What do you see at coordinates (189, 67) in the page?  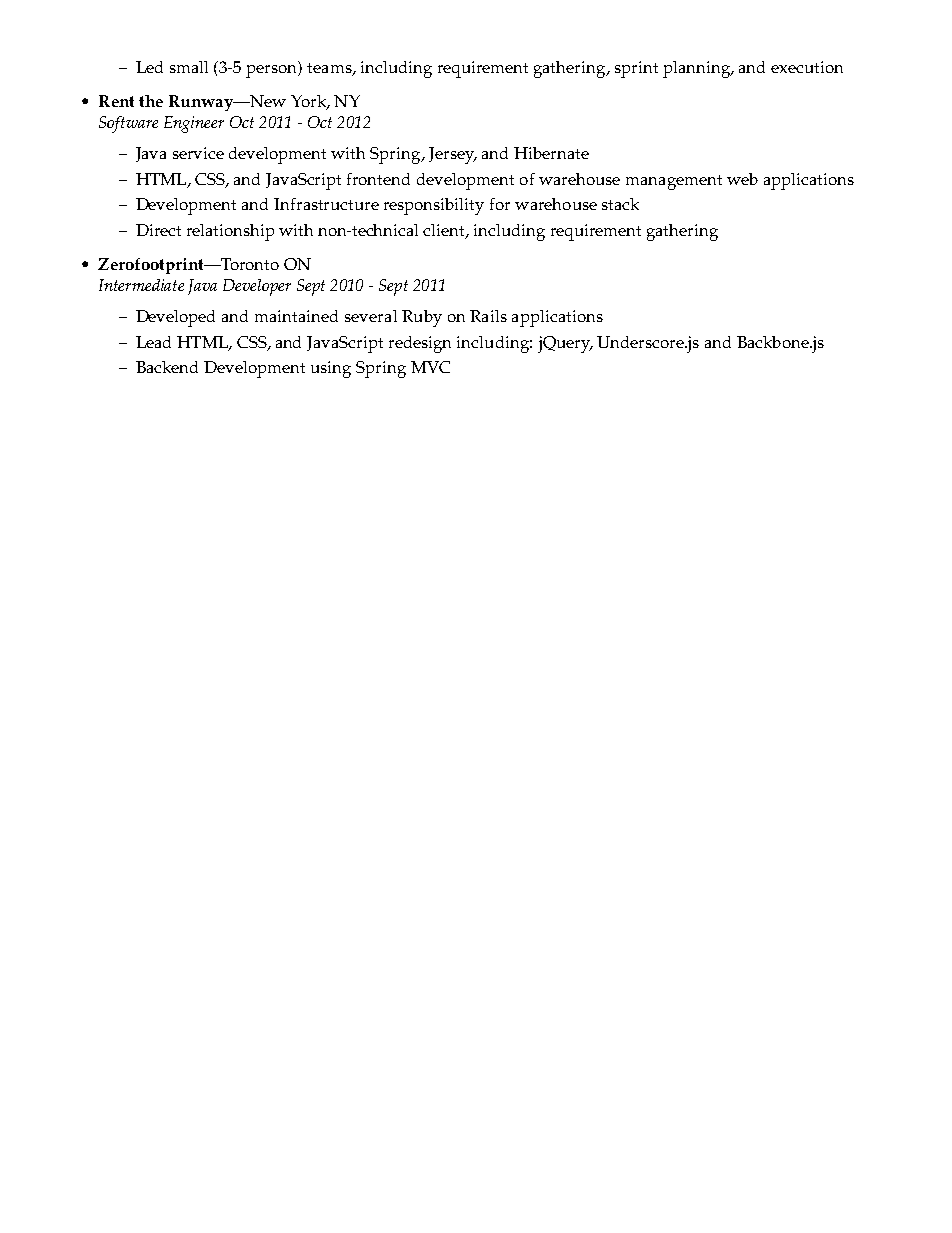 I see `small` at bounding box center [189, 67].
